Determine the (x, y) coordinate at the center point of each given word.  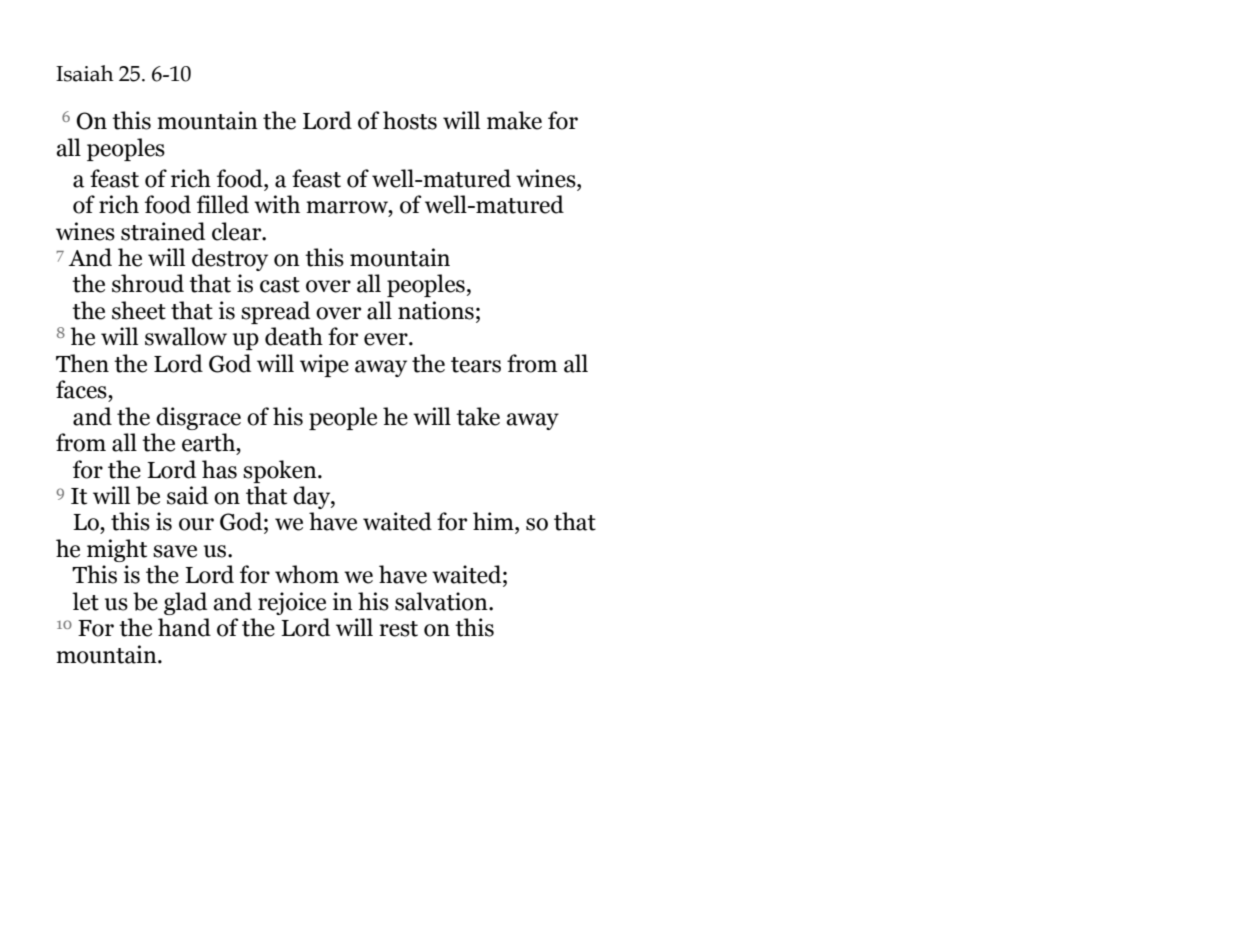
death (294, 336)
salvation (442, 601)
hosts (410, 120)
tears (476, 365)
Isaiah (85, 73)
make (514, 120)
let (85, 601)
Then (82, 363)
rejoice (292, 603)
